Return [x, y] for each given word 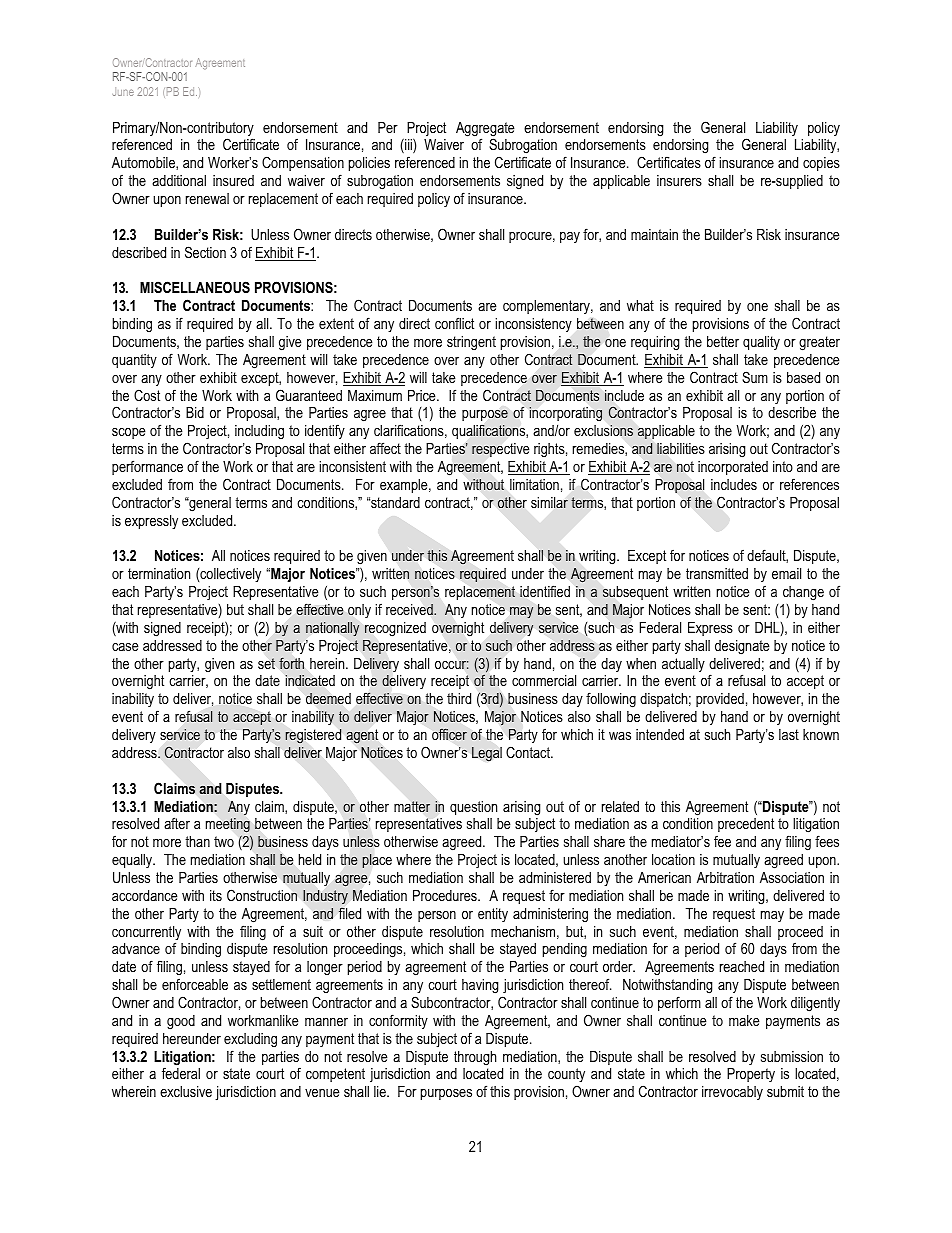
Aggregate [485, 130]
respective [500, 450]
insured [233, 180]
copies [821, 164]
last [789, 734]
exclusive [186, 1091]
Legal [487, 754]
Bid [195, 412]
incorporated [733, 468]
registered [313, 736]
